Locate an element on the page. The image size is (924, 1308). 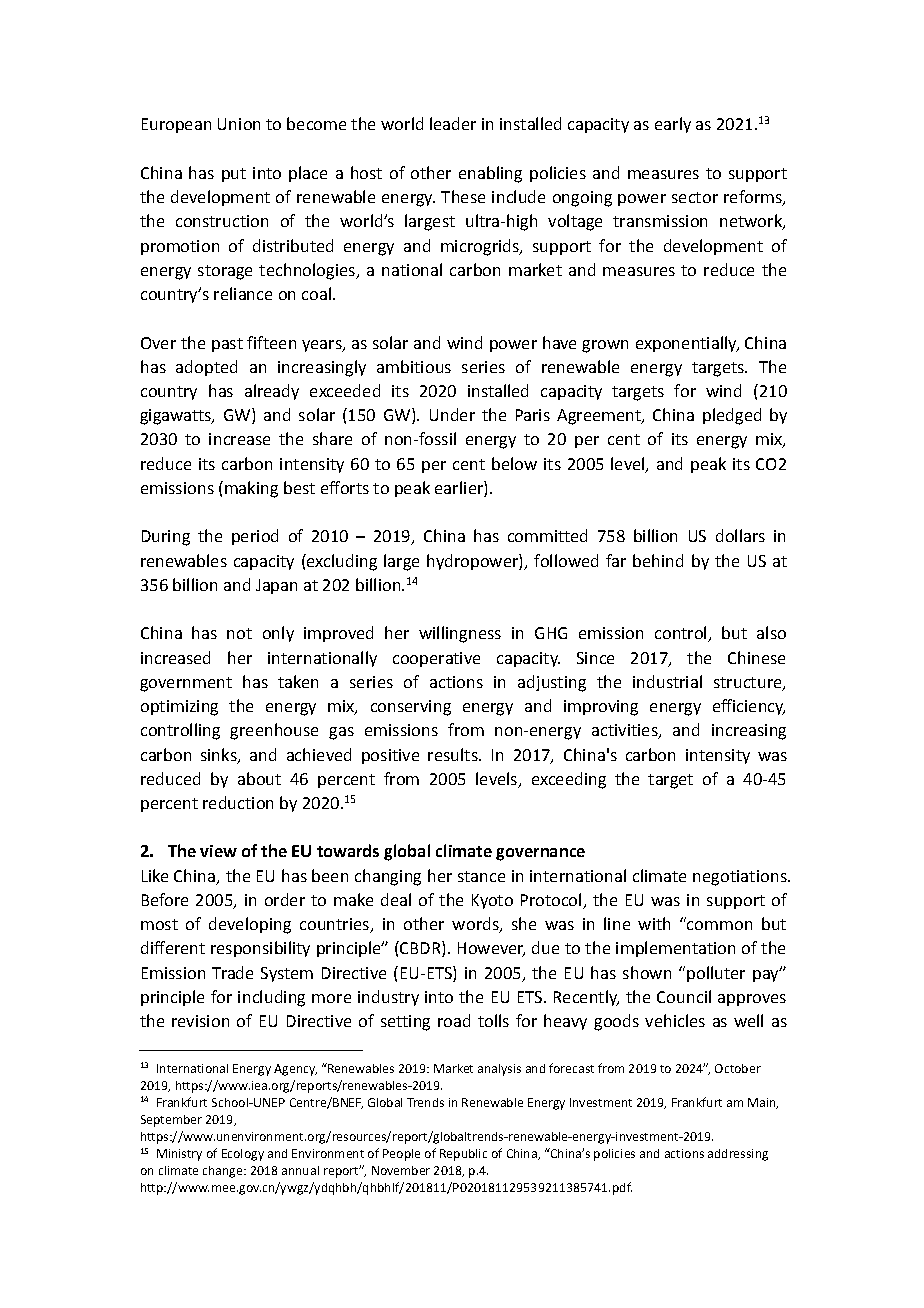
negotiations is located at coordinates (741, 878).
